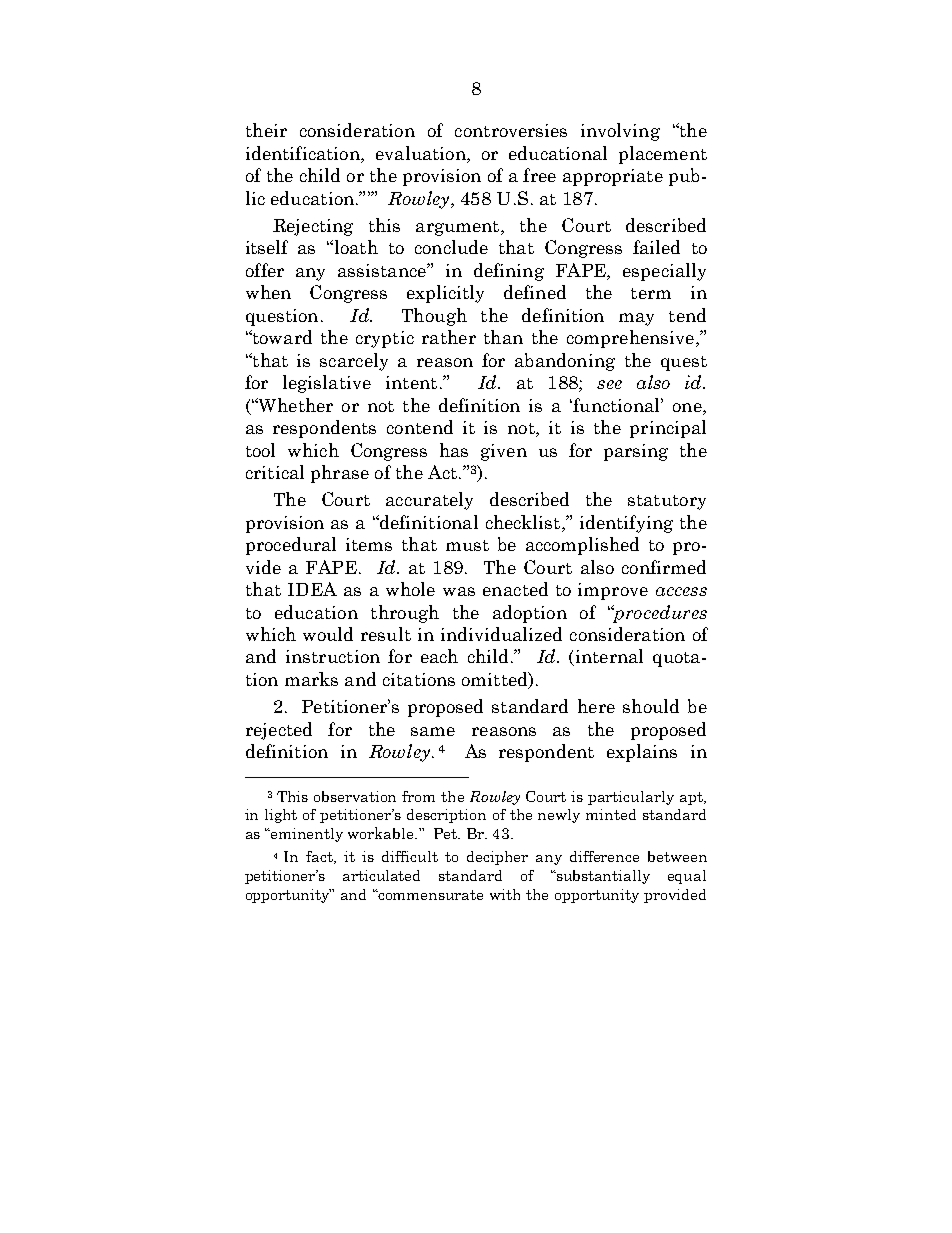 This screenshot has height=1233, width=952. I want to click on identifying, so click(626, 524).
